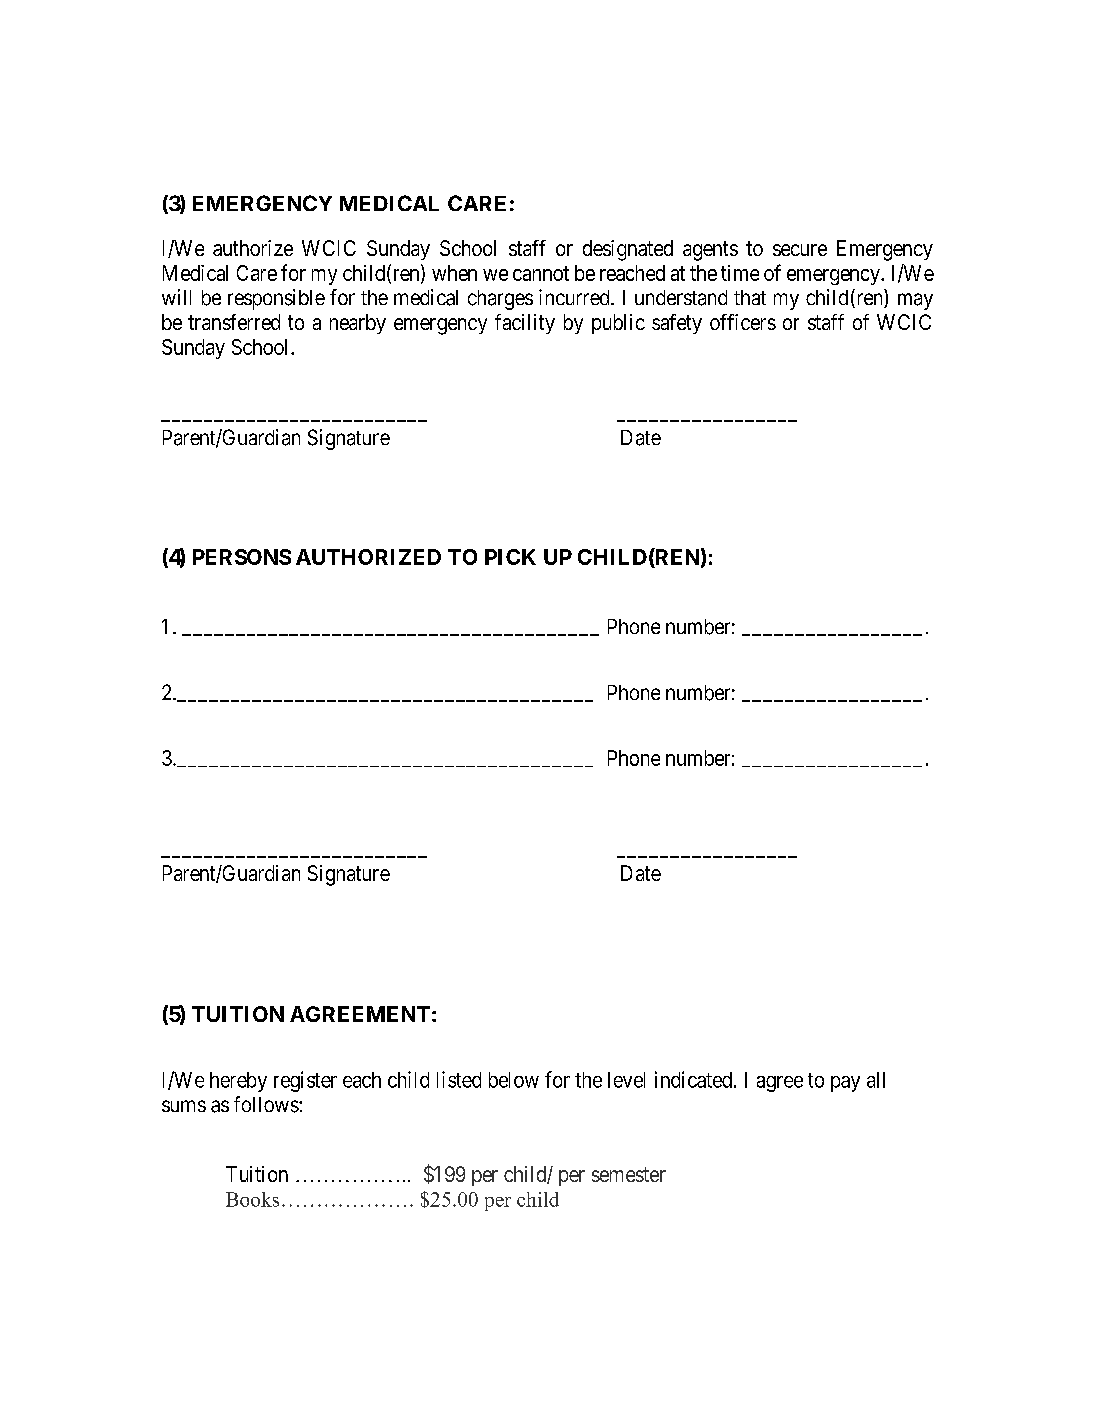 This page has height=1416, width=1094. What do you see at coordinates (800, 250) in the page?
I see `secure` at bounding box center [800, 250].
